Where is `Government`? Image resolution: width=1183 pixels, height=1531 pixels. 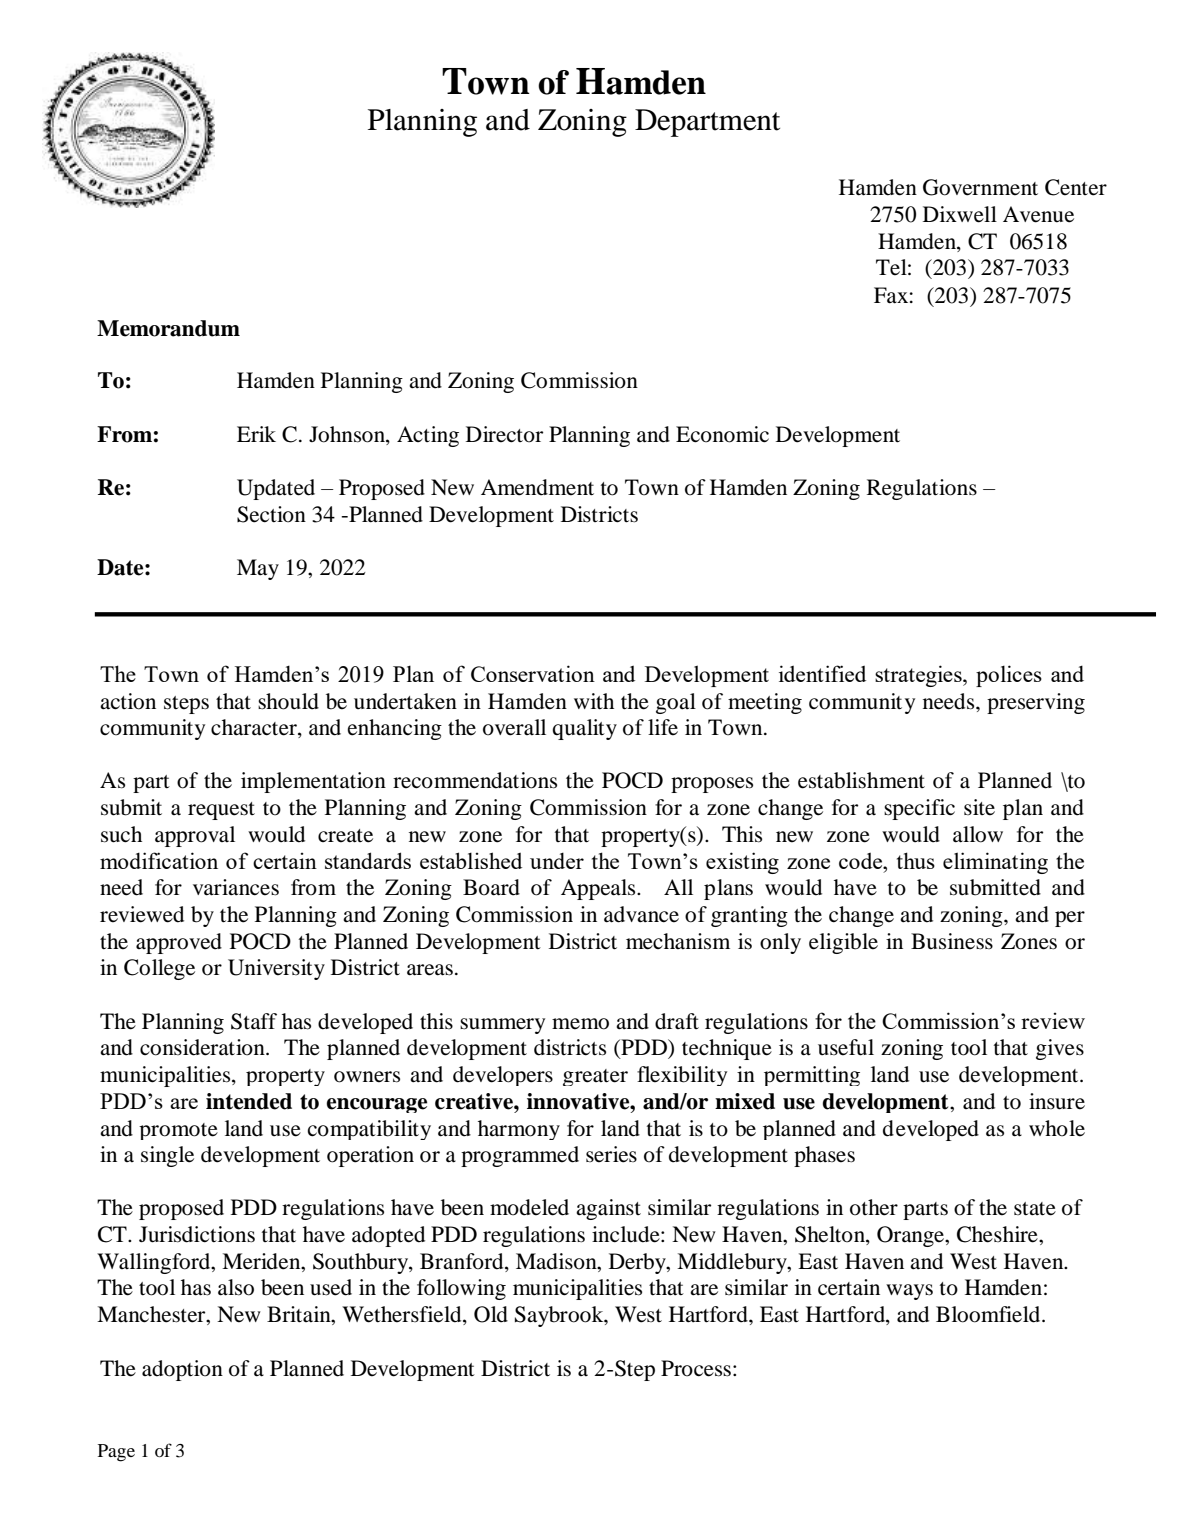 Government is located at coordinates (980, 187).
